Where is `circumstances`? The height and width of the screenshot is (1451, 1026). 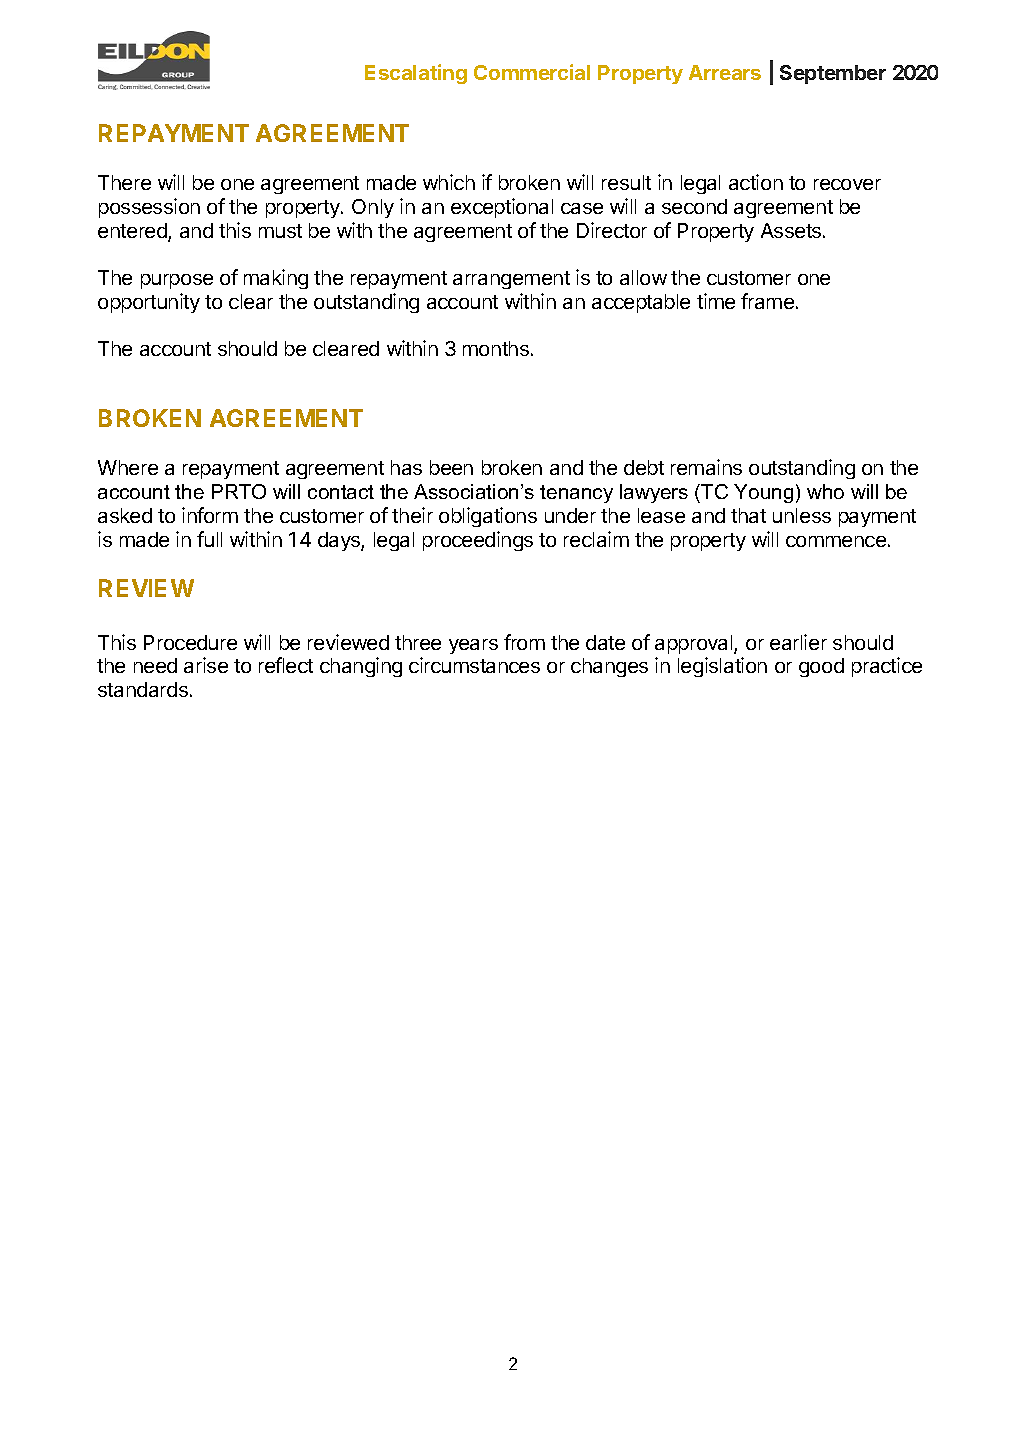 circumstances is located at coordinates (474, 665).
